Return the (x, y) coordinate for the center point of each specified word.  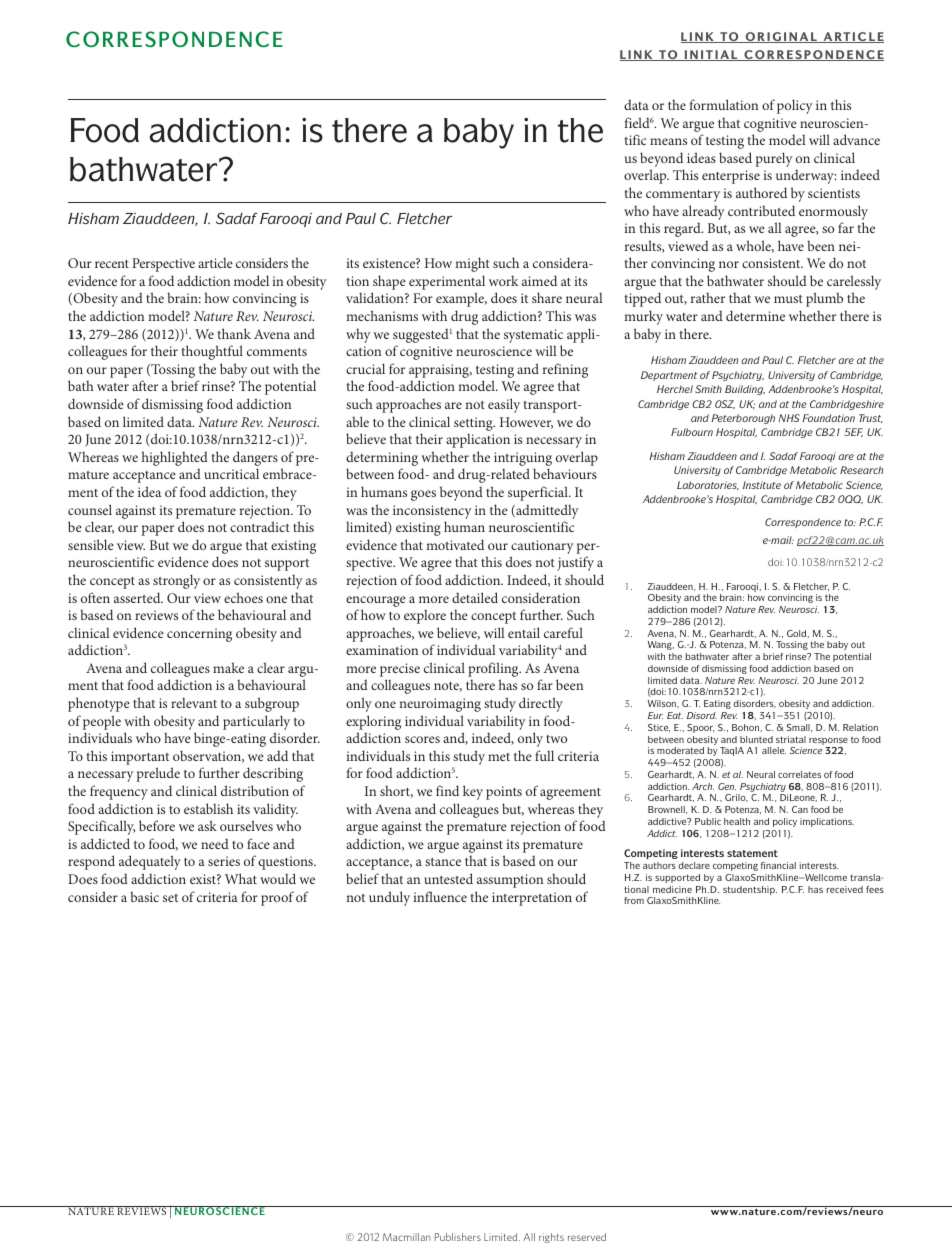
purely (774, 159)
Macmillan (407, 1237)
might (472, 264)
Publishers (458, 1237)
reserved (587, 1237)
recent (112, 264)
